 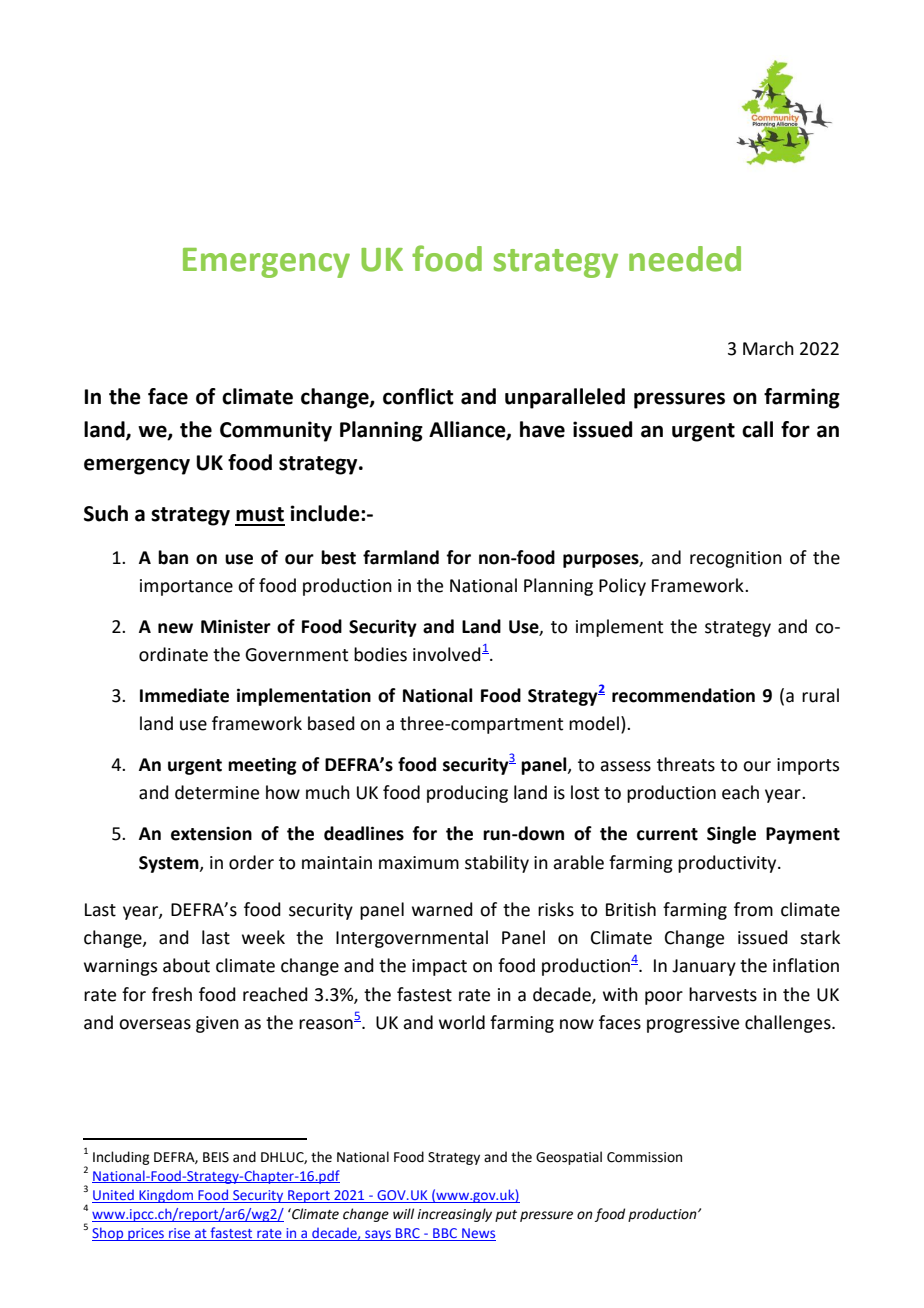 I want to click on progressive, so click(x=693, y=1024).
